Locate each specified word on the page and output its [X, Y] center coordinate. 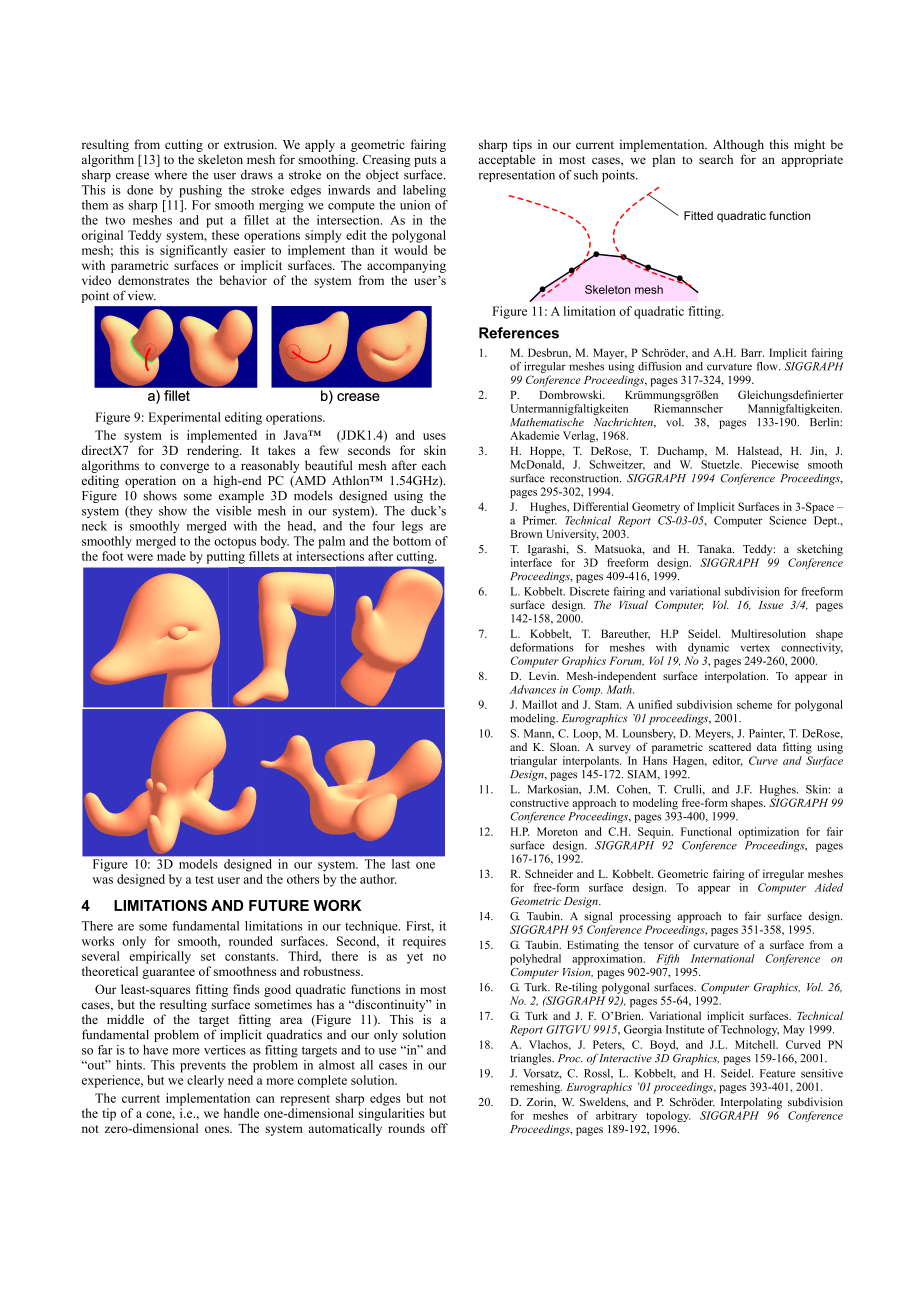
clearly [205, 1081]
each [434, 465]
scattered [730, 746]
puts [425, 161]
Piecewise [775, 464]
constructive [539, 802]
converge [184, 468]
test [204, 880]
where [170, 175]
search [716, 159]
